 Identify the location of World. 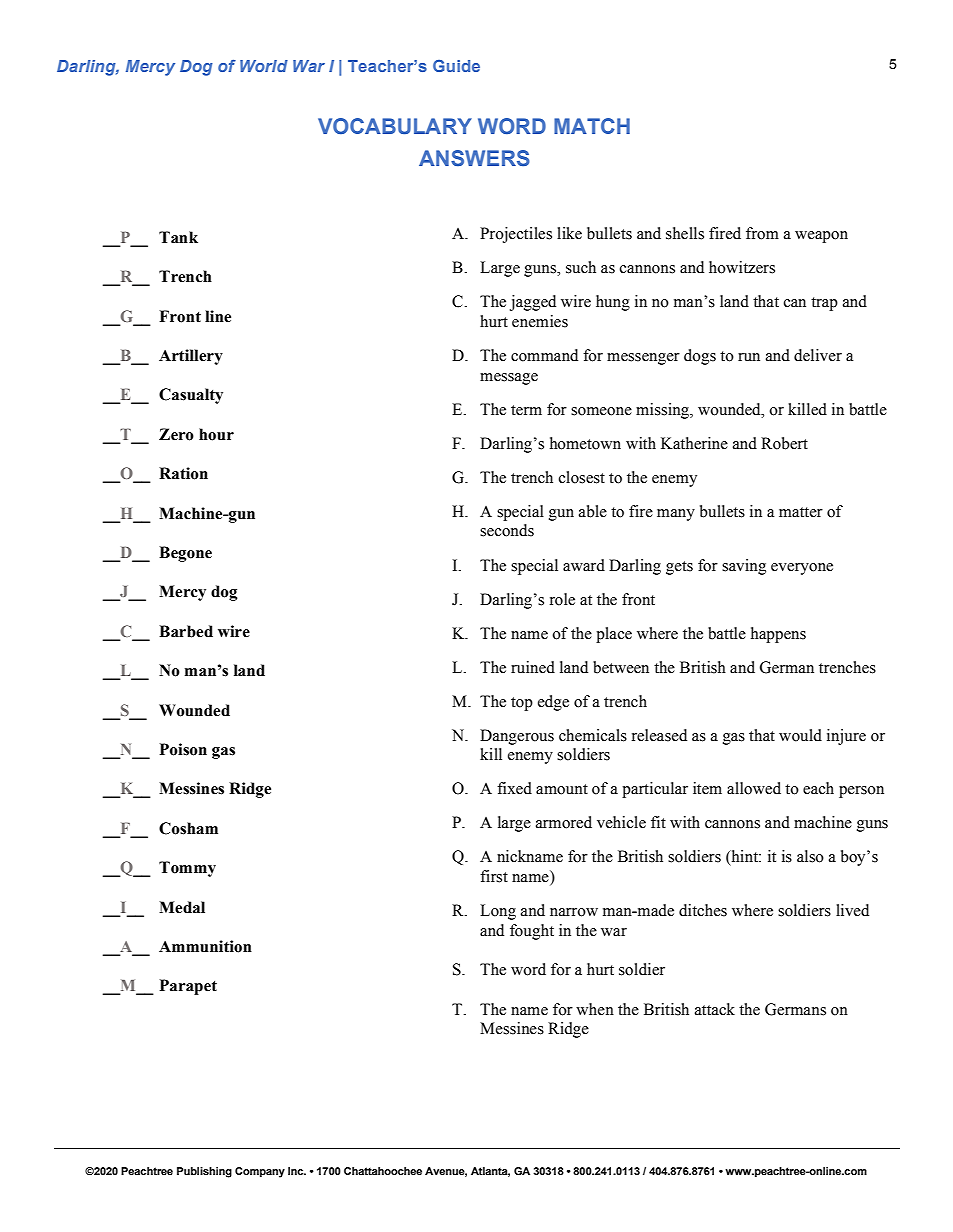
(264, 66).
